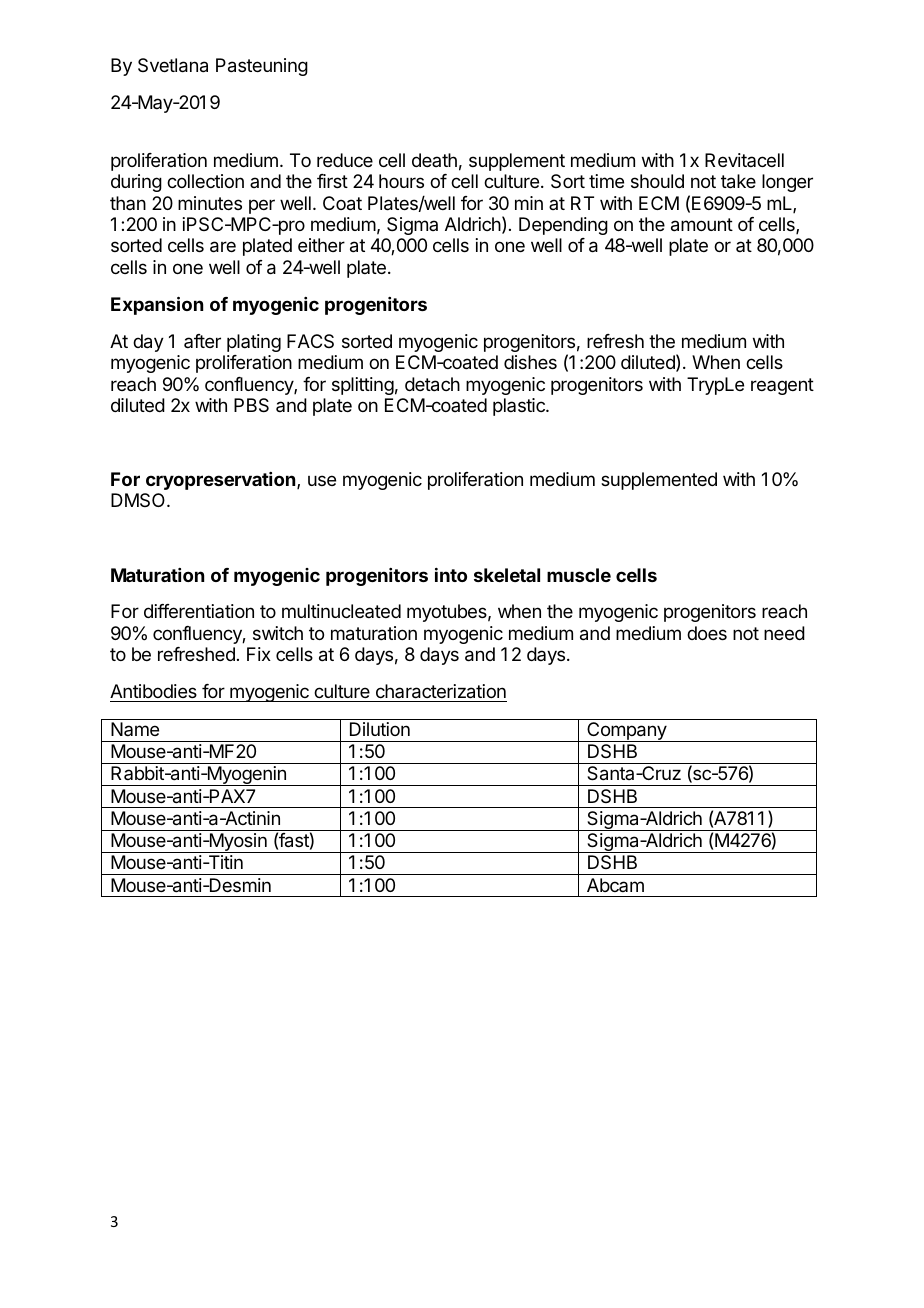 This screenshot has height=1308, width=924. Describe the element at coordinates (707, 633) in the screenshot. I see `does` at that location.
